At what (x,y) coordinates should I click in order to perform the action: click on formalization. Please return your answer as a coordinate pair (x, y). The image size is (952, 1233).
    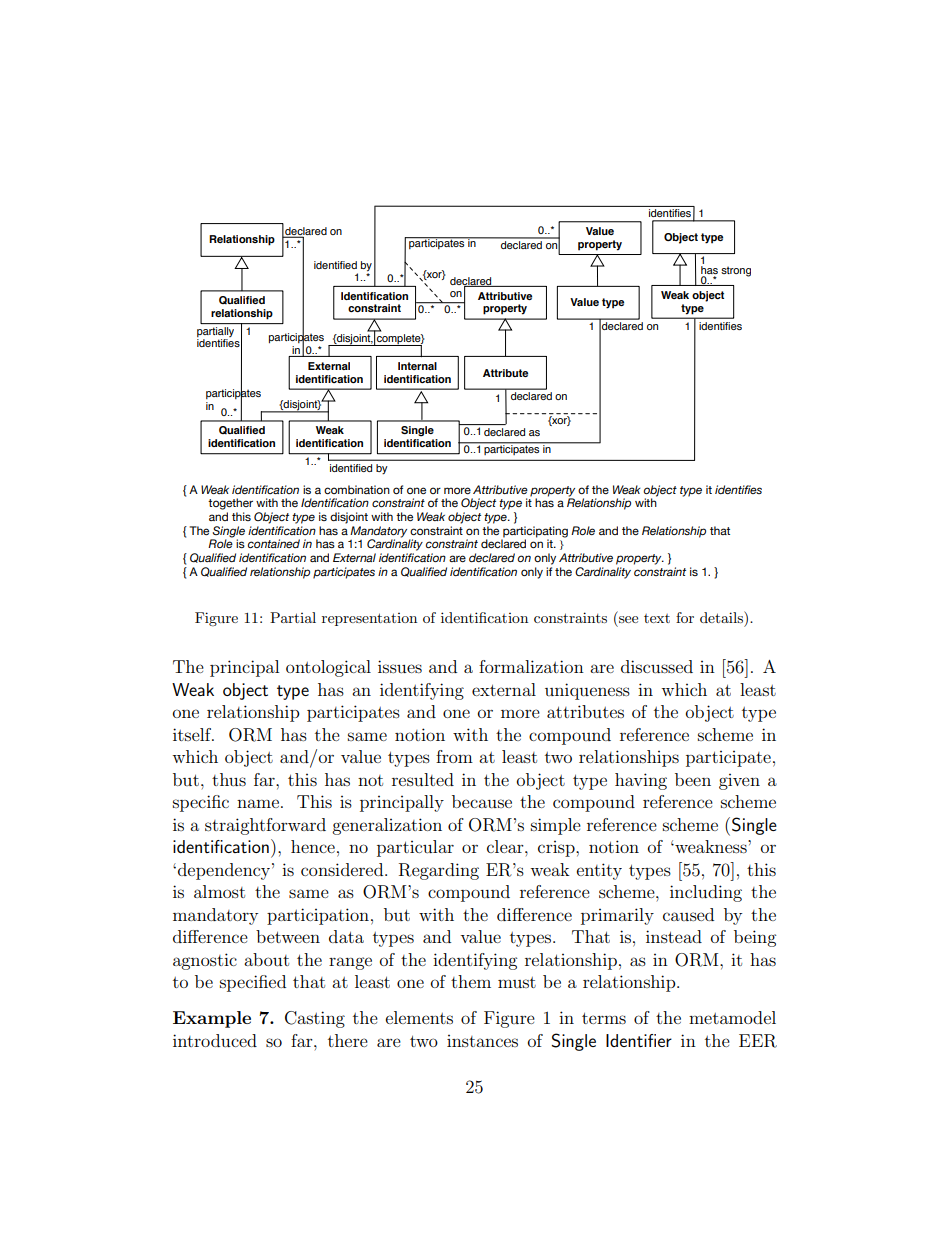
    Looking at the image, I should click on (531, 666).
